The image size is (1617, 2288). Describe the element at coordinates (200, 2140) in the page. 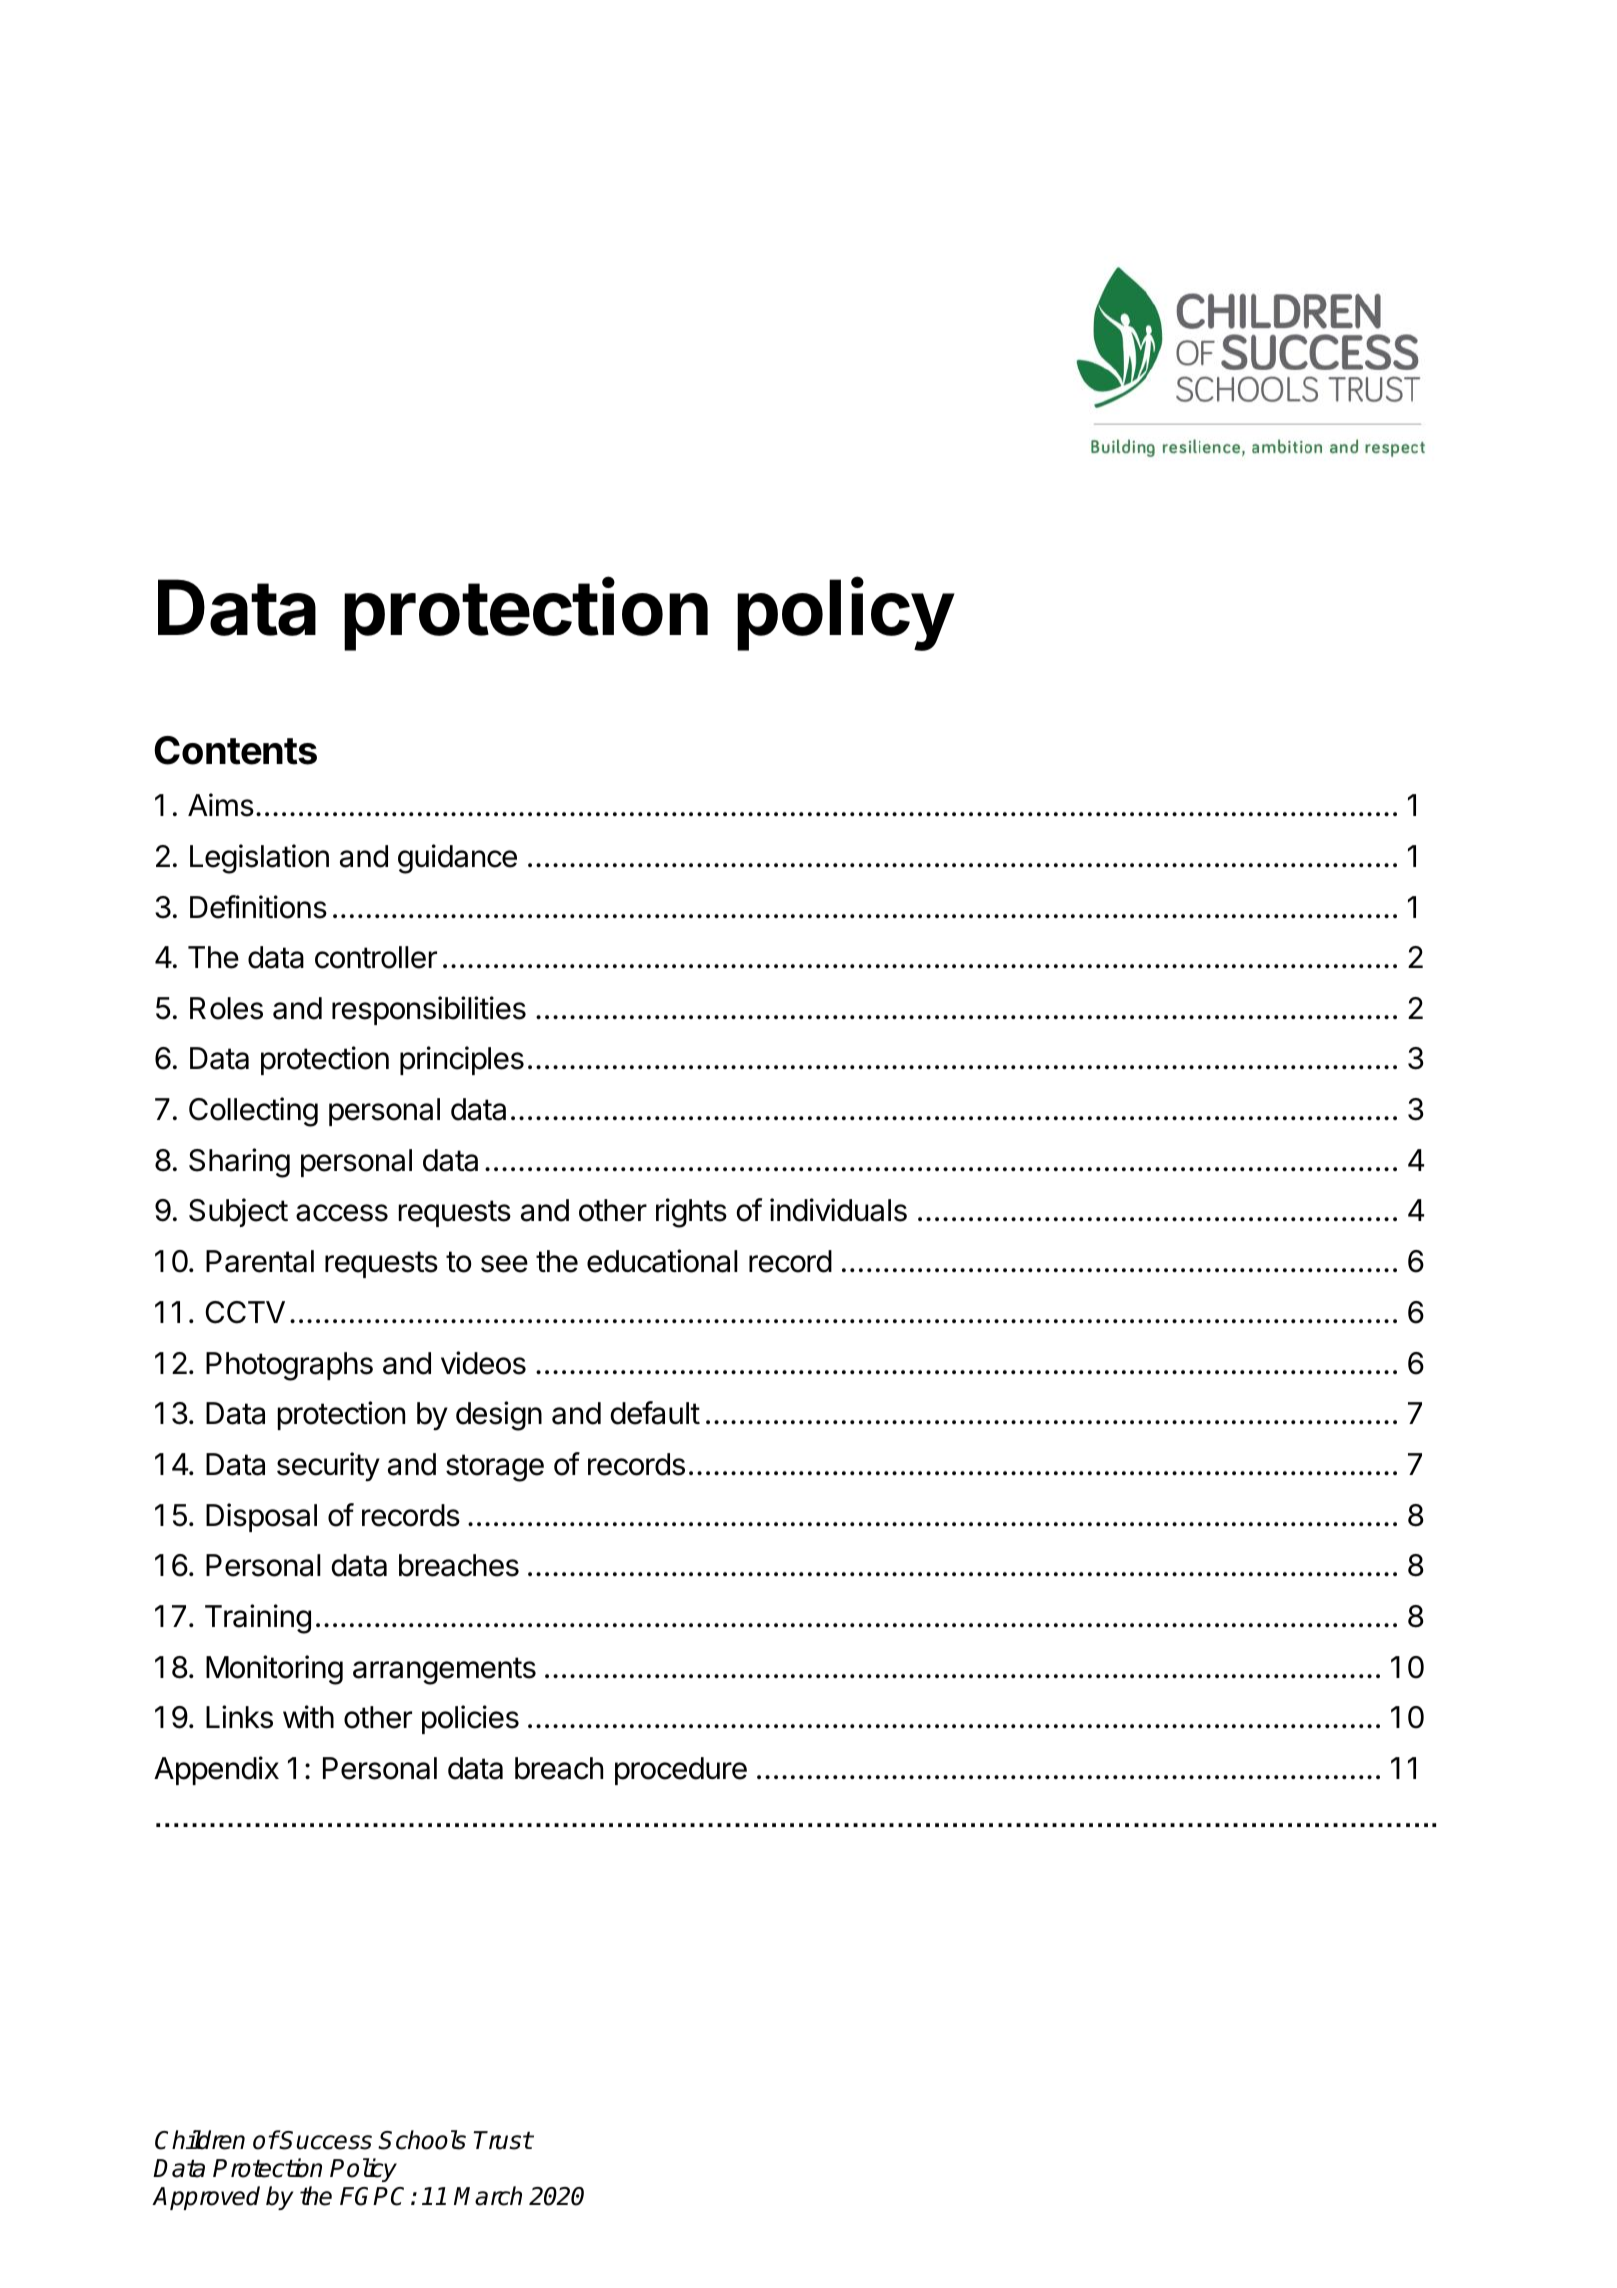

I see `Children` at that location.
